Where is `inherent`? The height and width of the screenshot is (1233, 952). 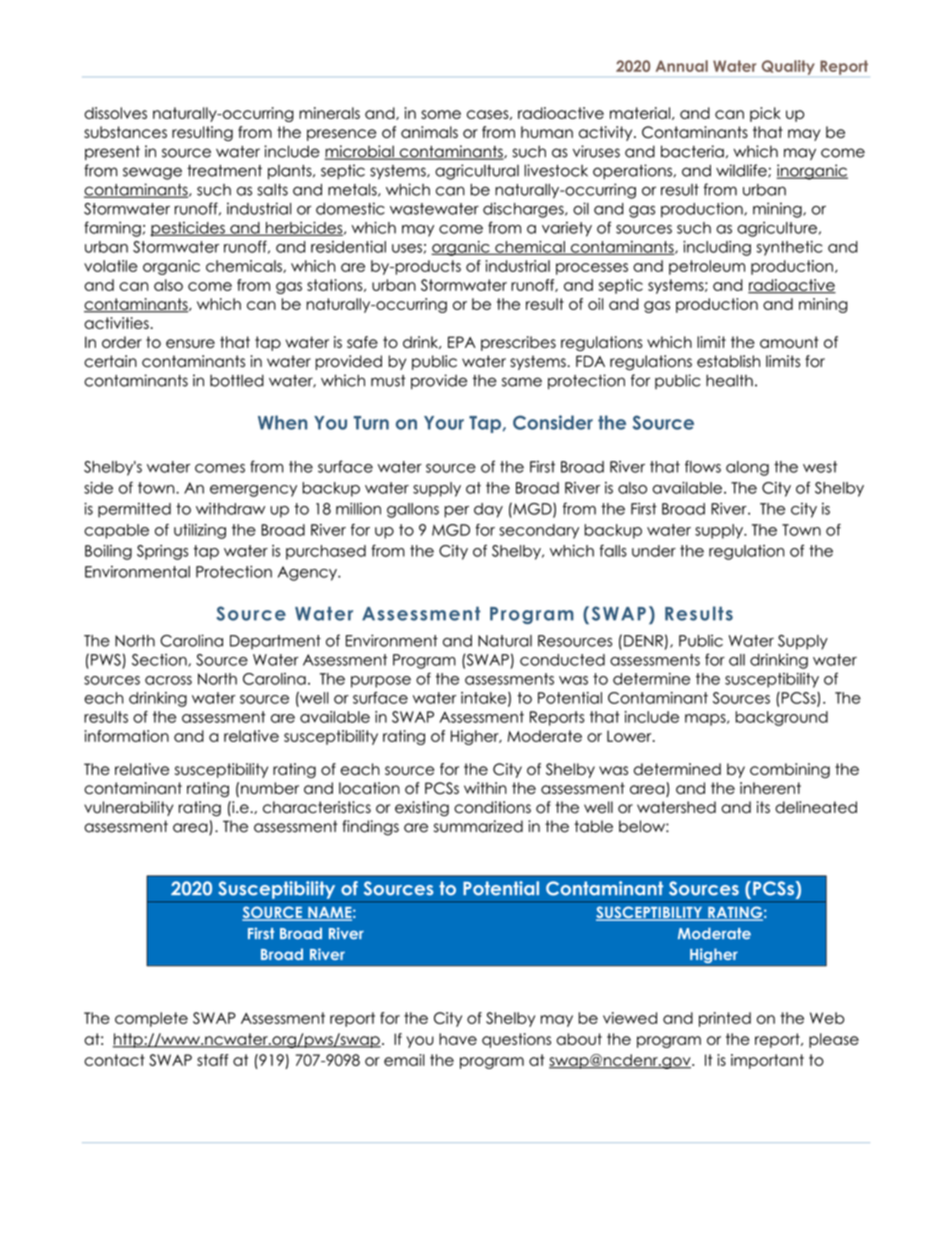 inherent is located at coordinates (770, 788).
